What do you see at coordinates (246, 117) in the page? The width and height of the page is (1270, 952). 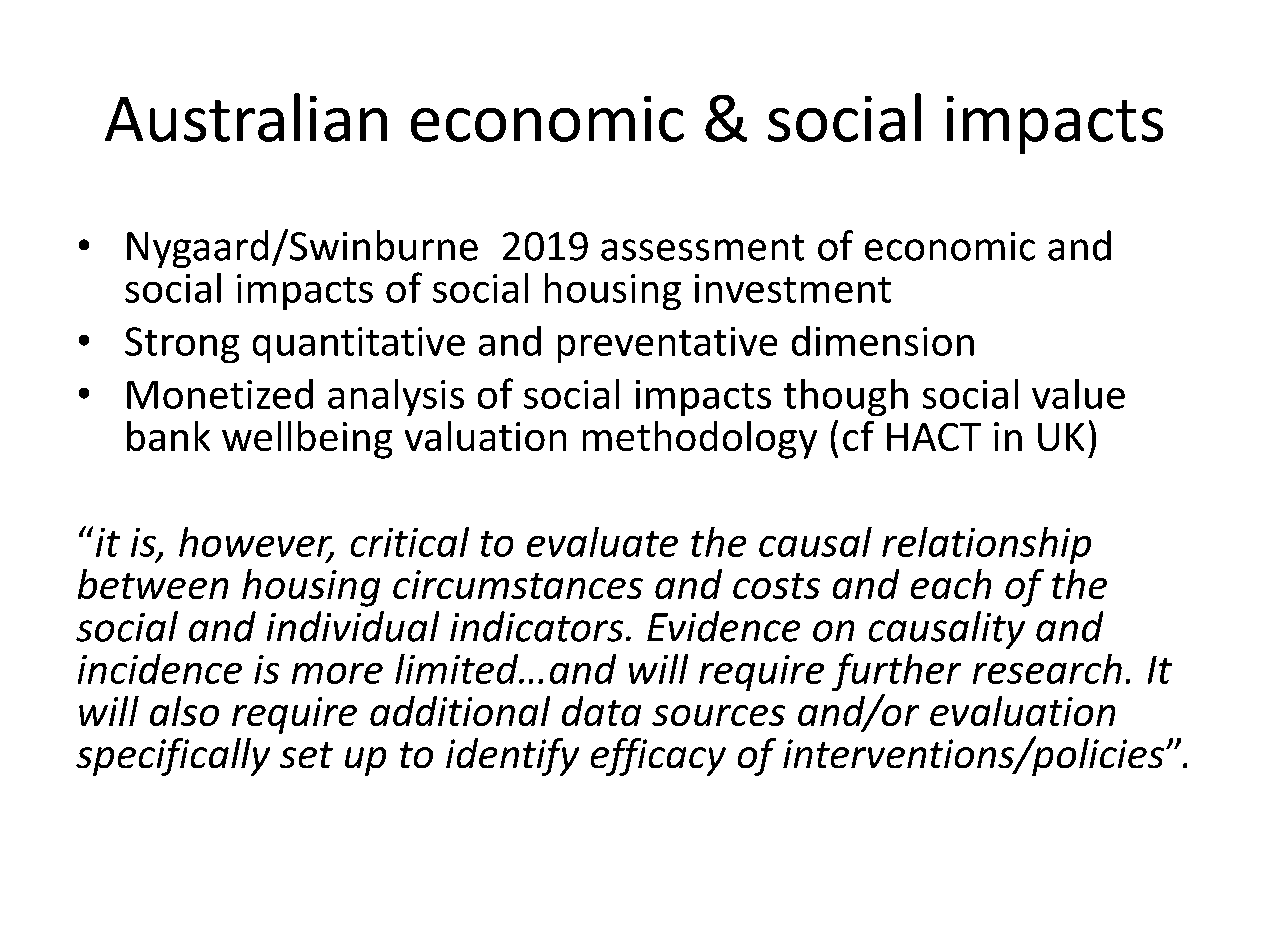 I see `Australian` at bounding box center [246, 117].
